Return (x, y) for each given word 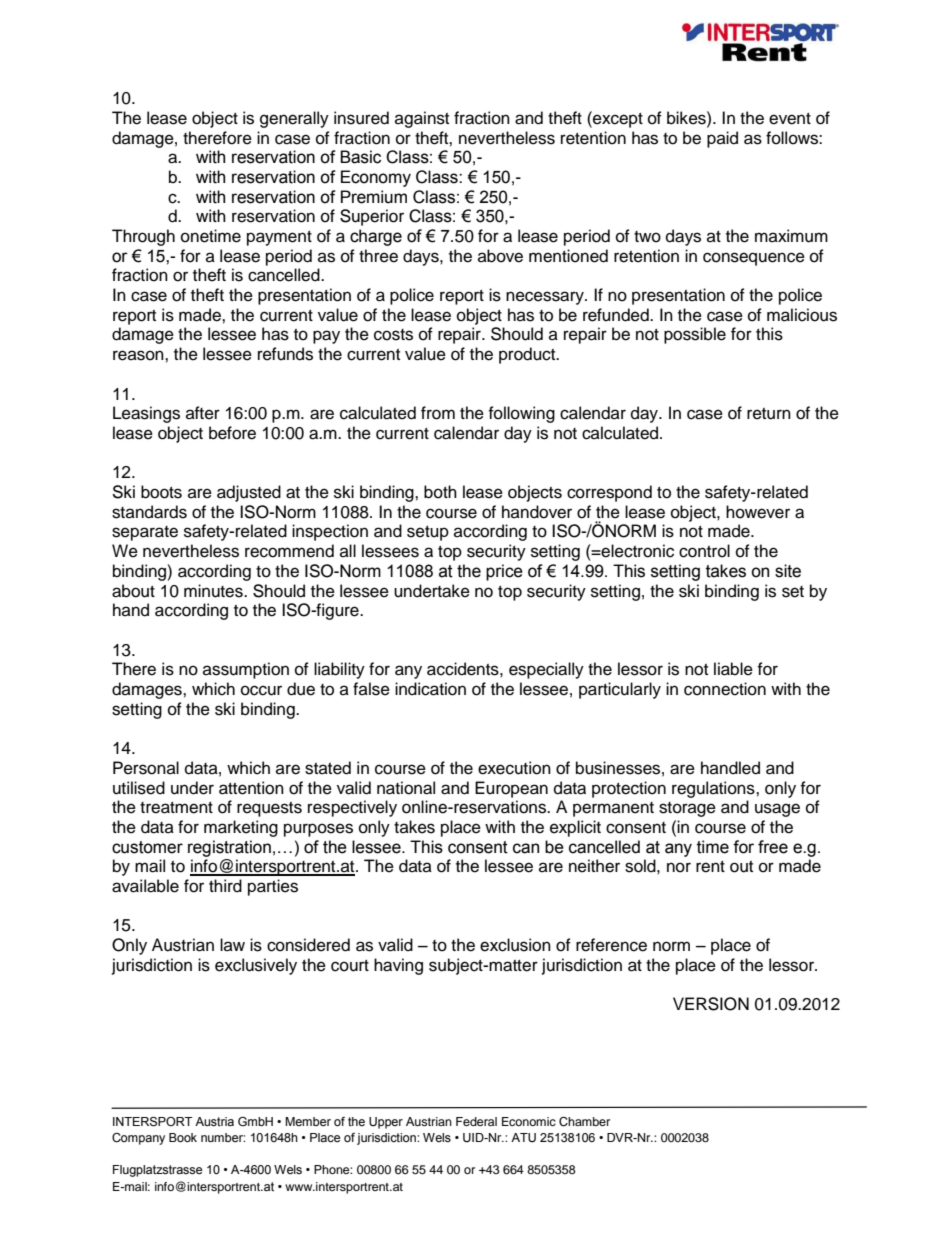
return (769, 414)
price (504, 572)
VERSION (711, 1004)
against (422, 119)
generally (294, 119)
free (773, 847)
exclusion (515, 945)
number (223, 1137)
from (438, 413)
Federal (476, 1121)
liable (733, 669)
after (203, 413)
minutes (214, 591)
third (225, 886)
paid (722, 139)
